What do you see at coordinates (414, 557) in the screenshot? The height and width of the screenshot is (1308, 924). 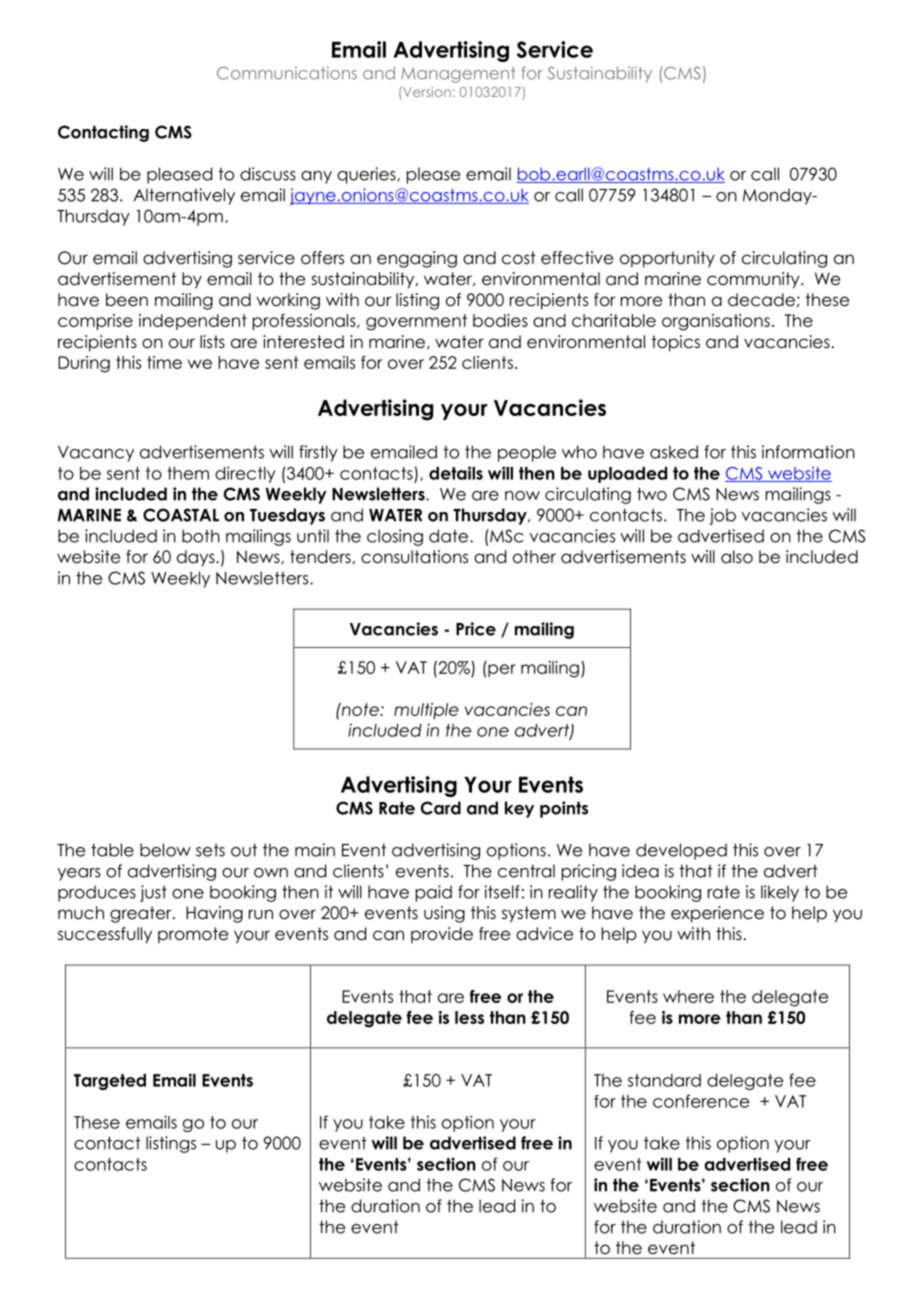 I see `consultations` at bounding box center [414, 557].
